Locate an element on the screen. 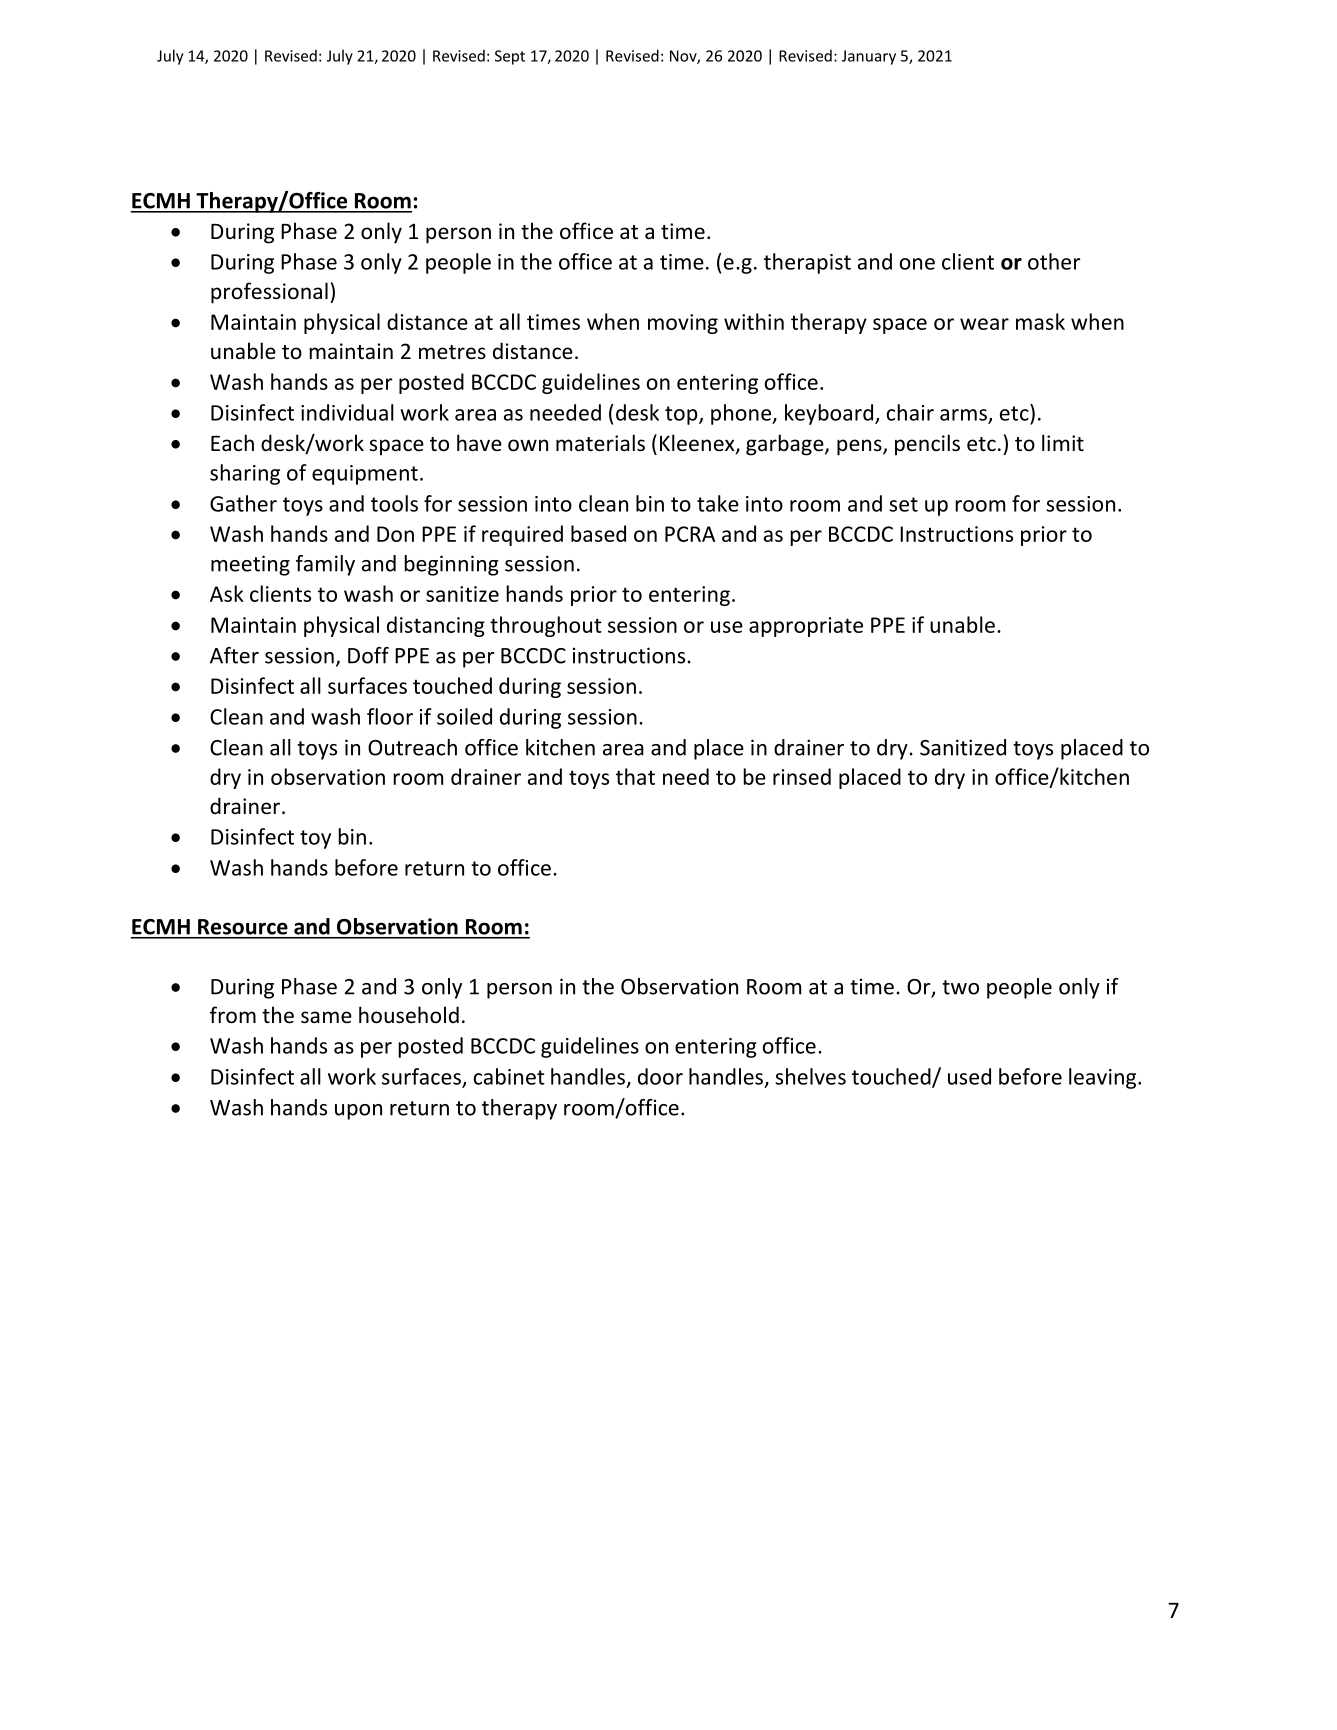 The width and height of the screenshot is (1337, 1730). set is located at coordinates (903, 504).
